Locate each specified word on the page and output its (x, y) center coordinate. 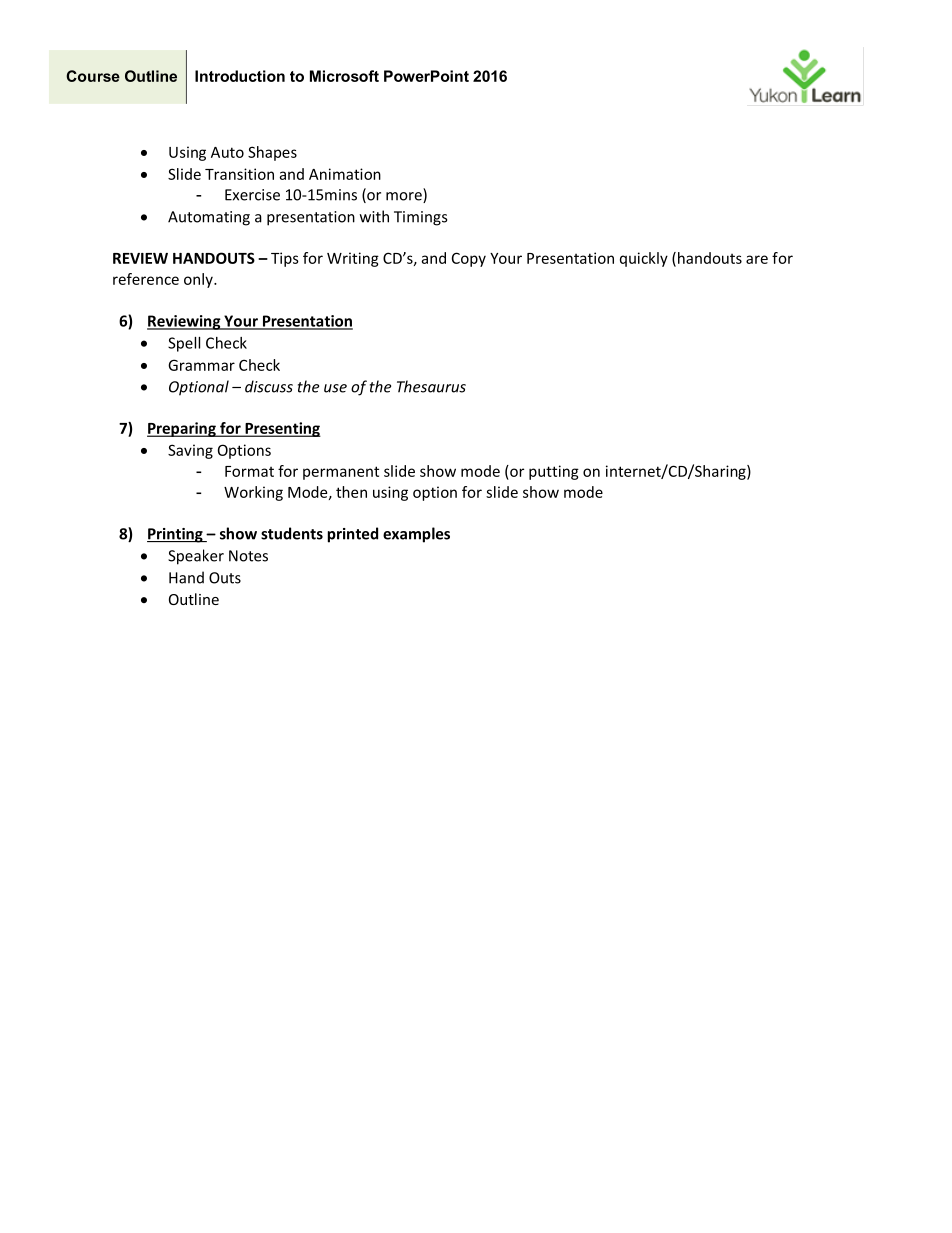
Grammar (201, 365)
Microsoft (344, 76)
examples (416, 535)
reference (146, 279)
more (405, 197)
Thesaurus (431, 386)
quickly (644, 259)
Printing (176, 535)
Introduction (240, 76)
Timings (420, 218)
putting (554, 472)
